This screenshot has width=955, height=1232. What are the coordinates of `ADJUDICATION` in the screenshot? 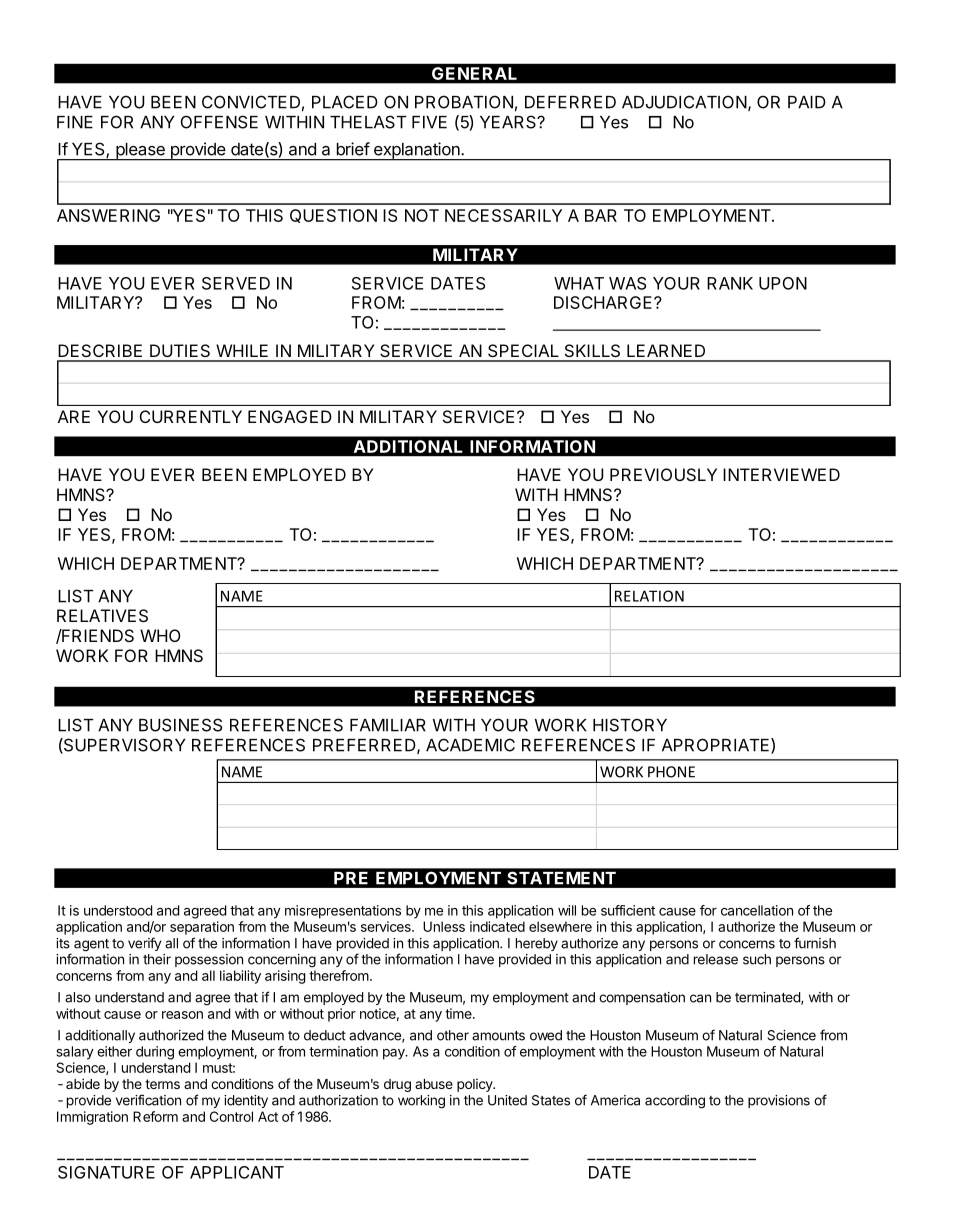 It's located at (684, 102).
